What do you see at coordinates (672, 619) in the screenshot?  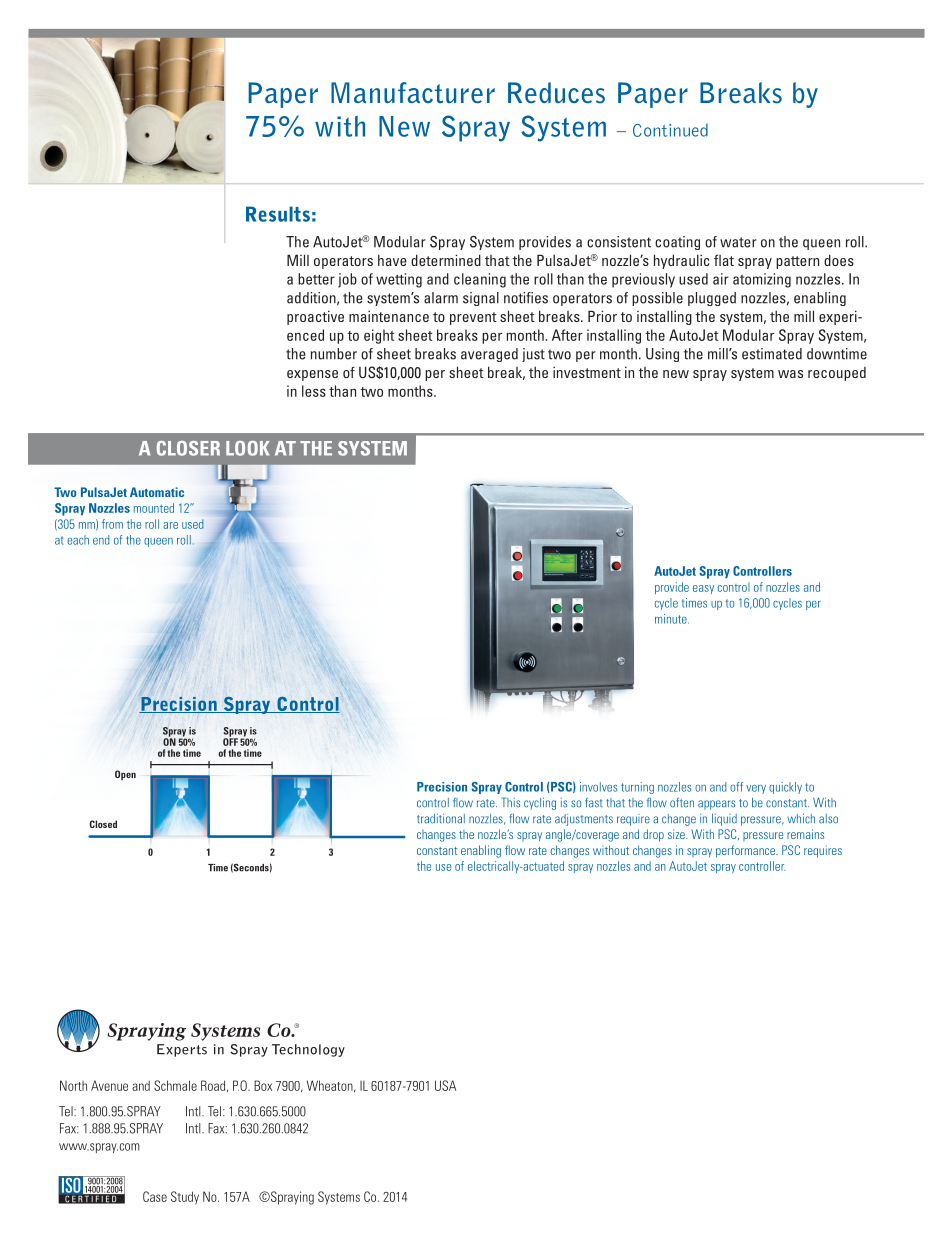 I see `minute` at bounding box center [672, 619].
